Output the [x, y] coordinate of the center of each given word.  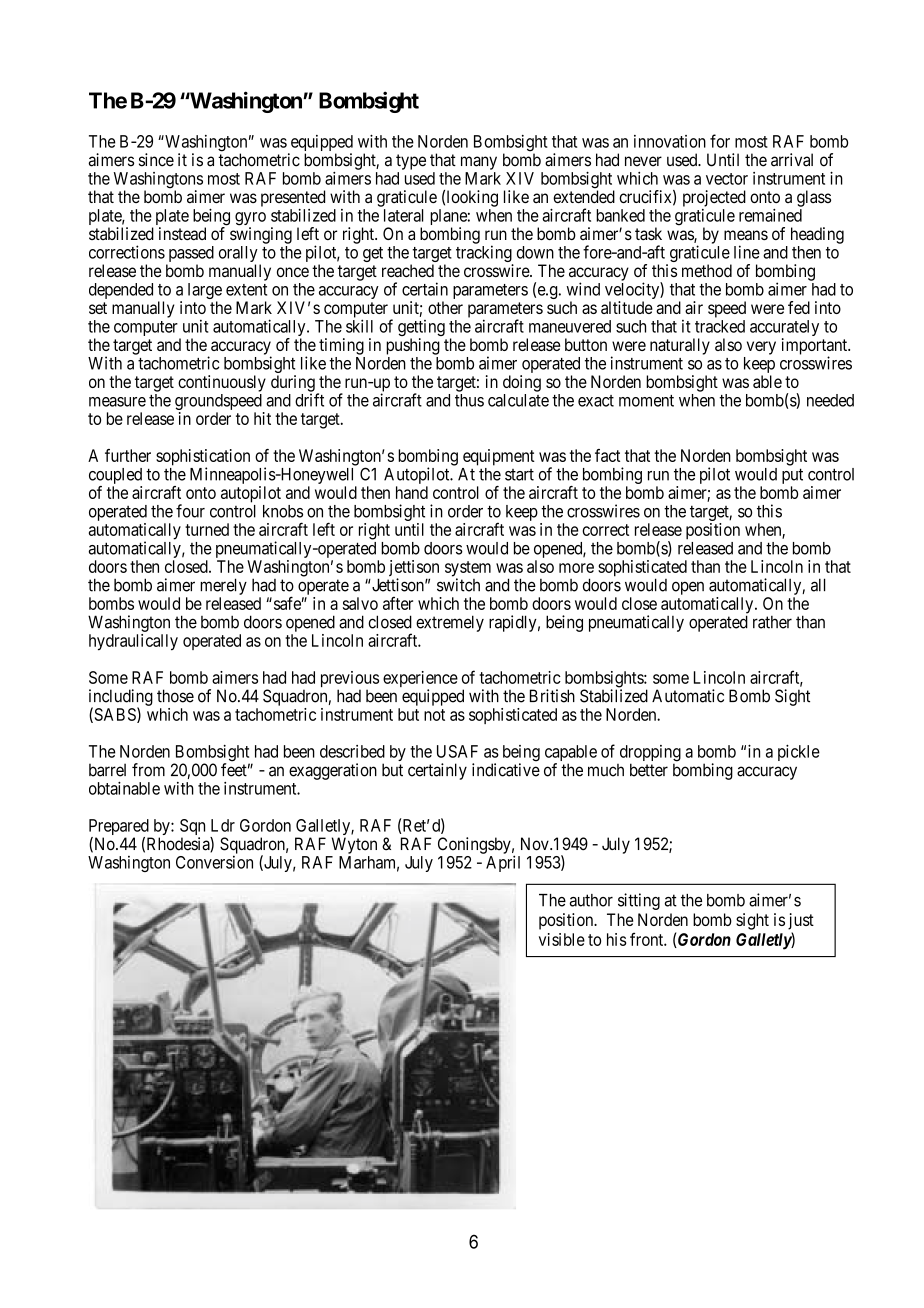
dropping [650, 754]
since [156, 160]
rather [772, 622]
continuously [222, 383]
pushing [413, 346]
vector [727, 179]
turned [207, 529]
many [479, 163]
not [434, 715]
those [175, 696]
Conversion [214, 862]
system [468, 570]
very [761, 348]
